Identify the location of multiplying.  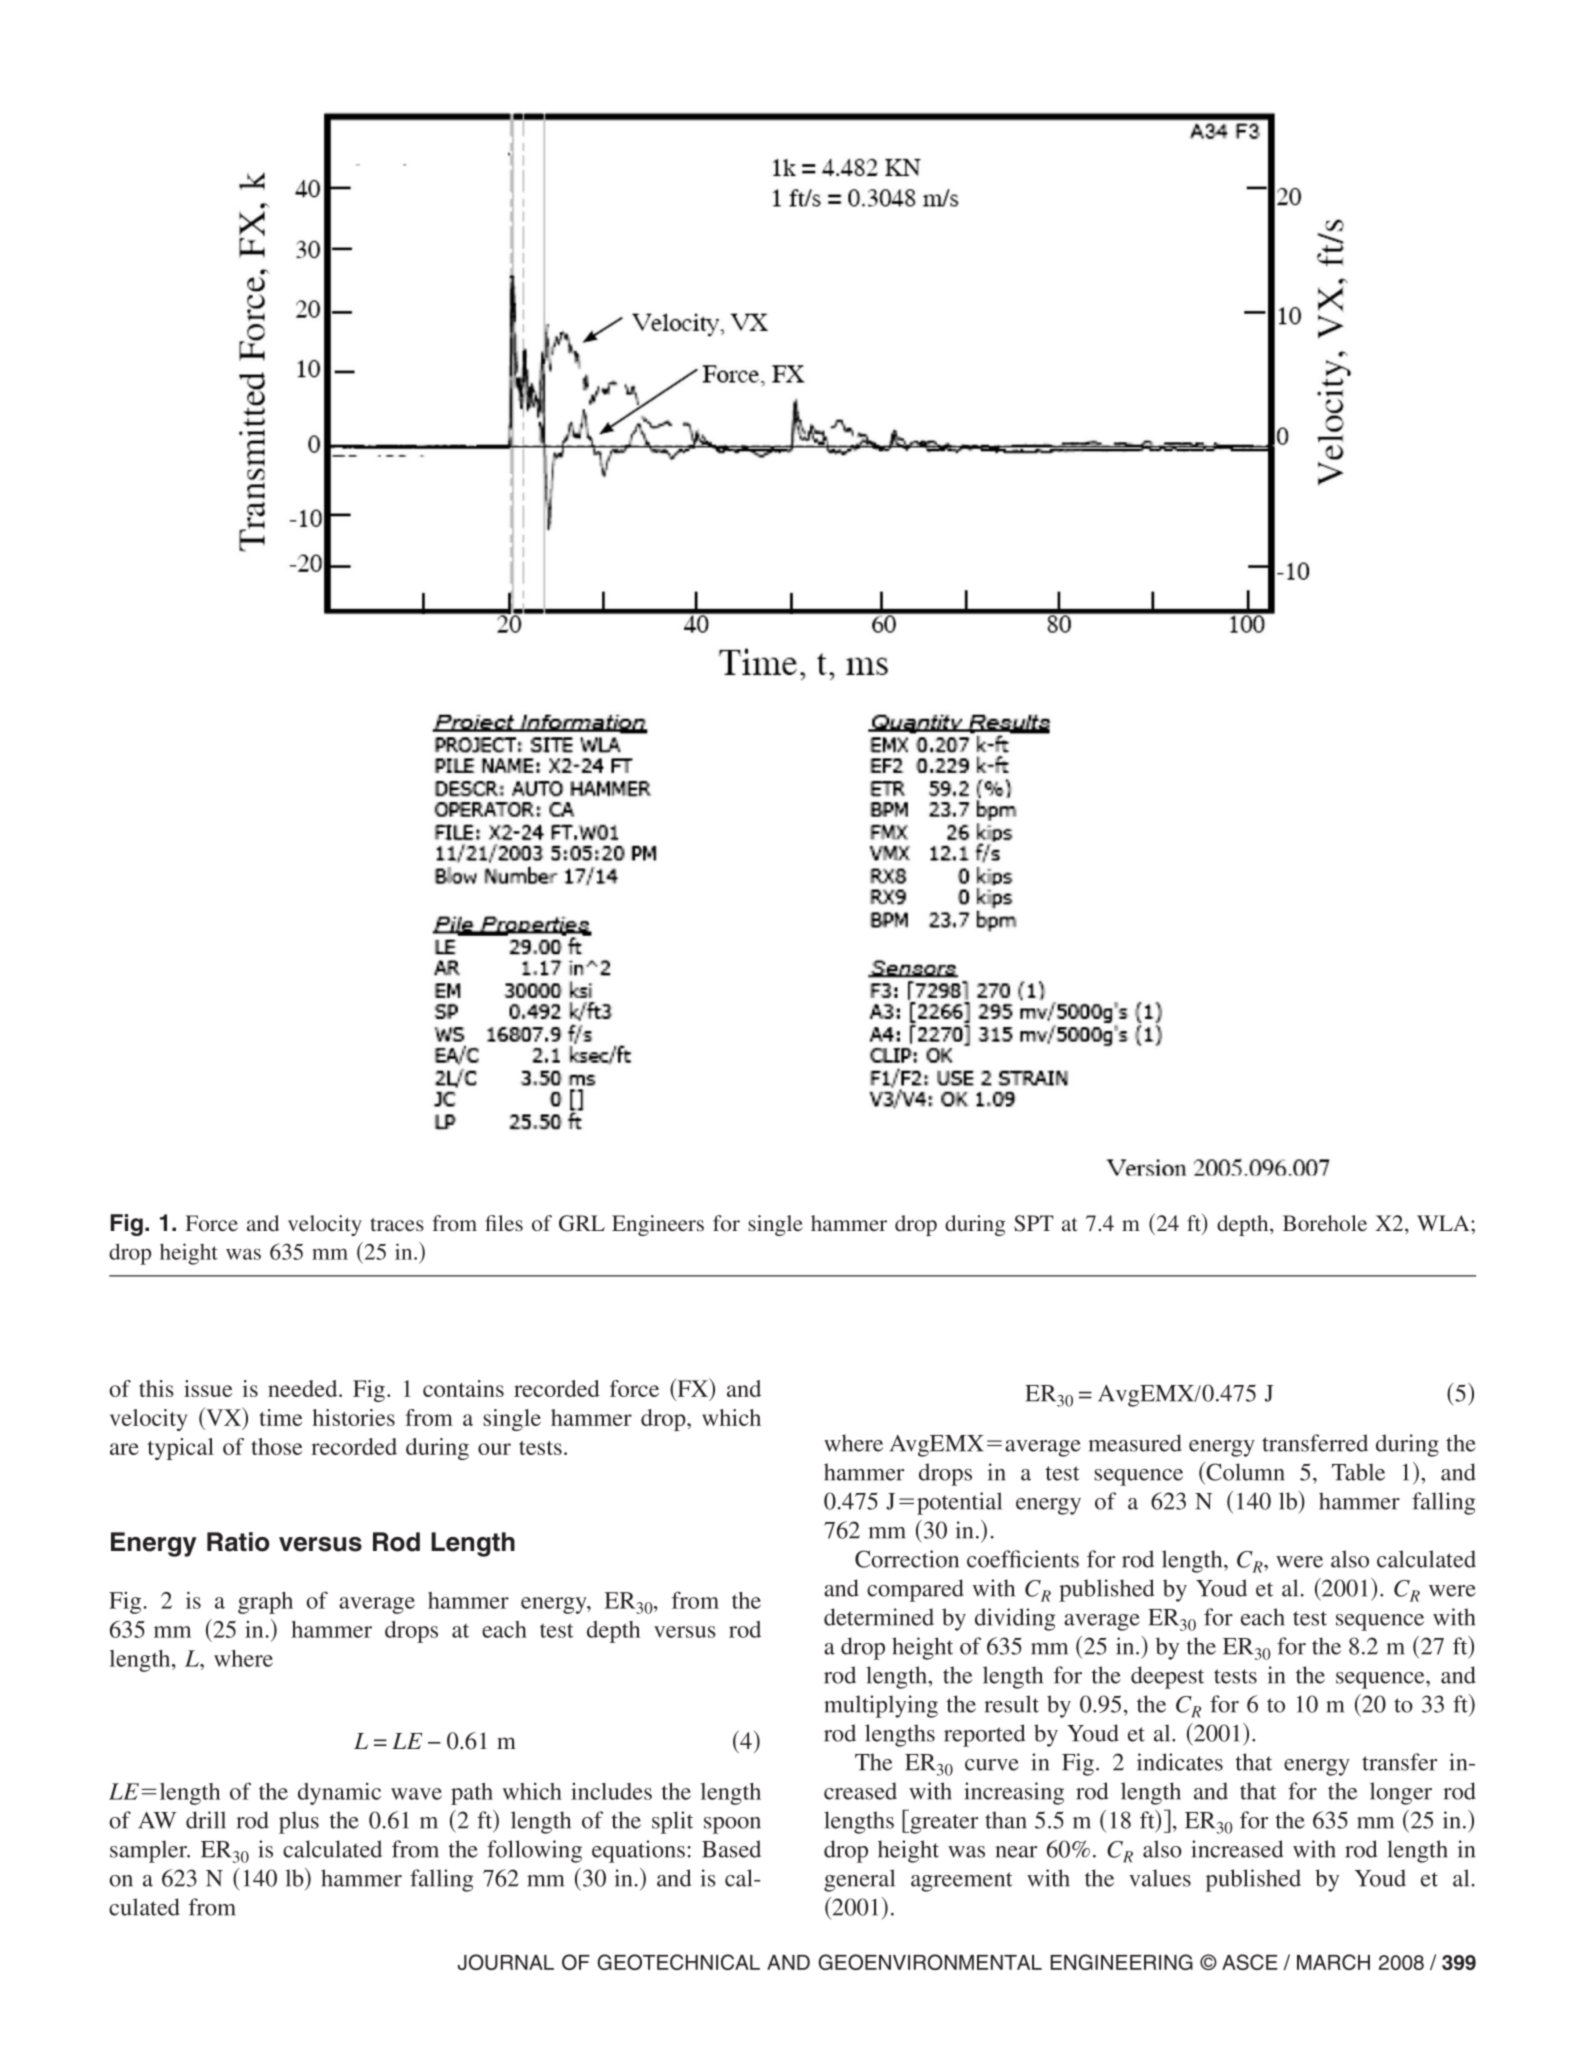
(881, 1706).
